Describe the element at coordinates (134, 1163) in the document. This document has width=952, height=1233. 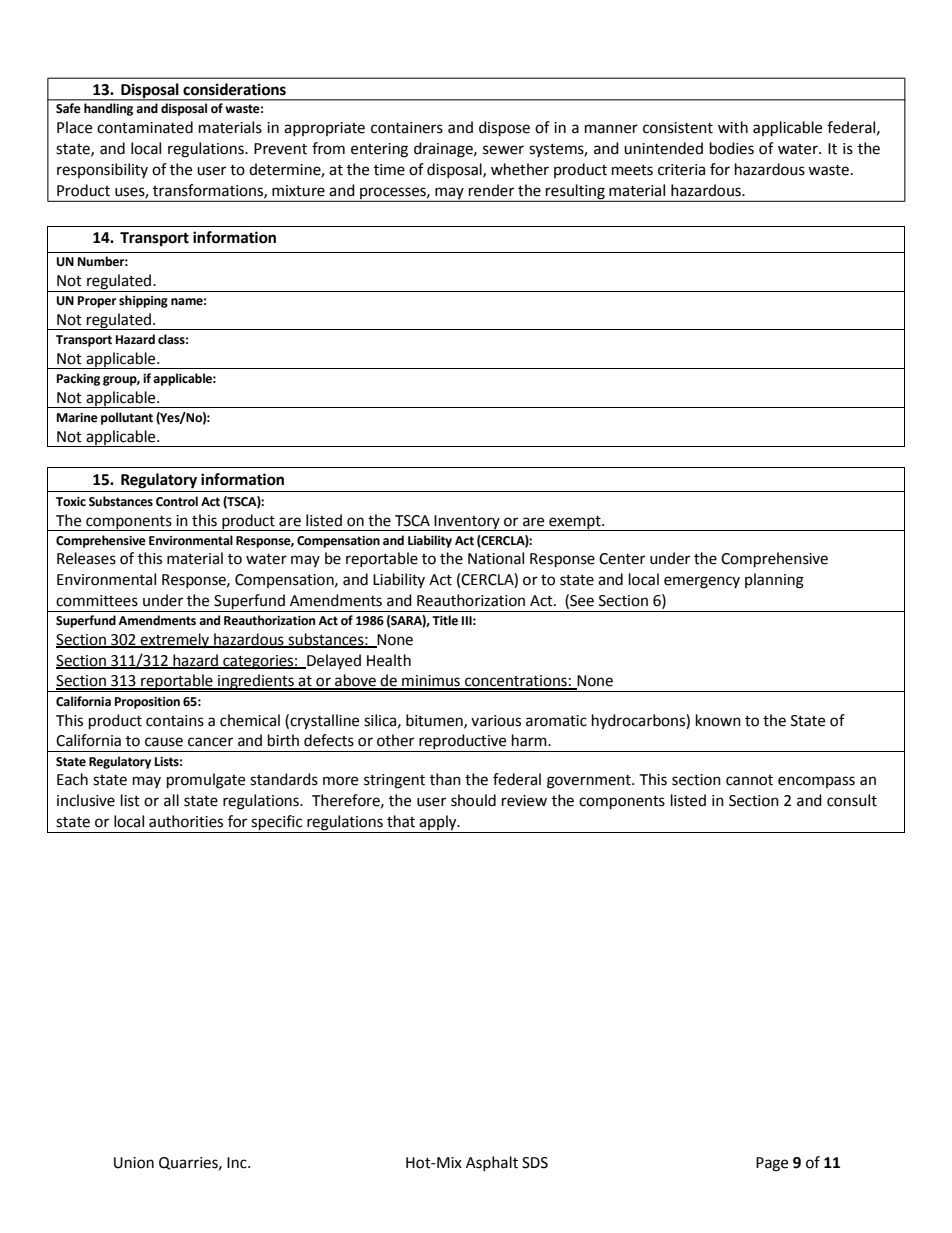
I see `Union` at that location.
